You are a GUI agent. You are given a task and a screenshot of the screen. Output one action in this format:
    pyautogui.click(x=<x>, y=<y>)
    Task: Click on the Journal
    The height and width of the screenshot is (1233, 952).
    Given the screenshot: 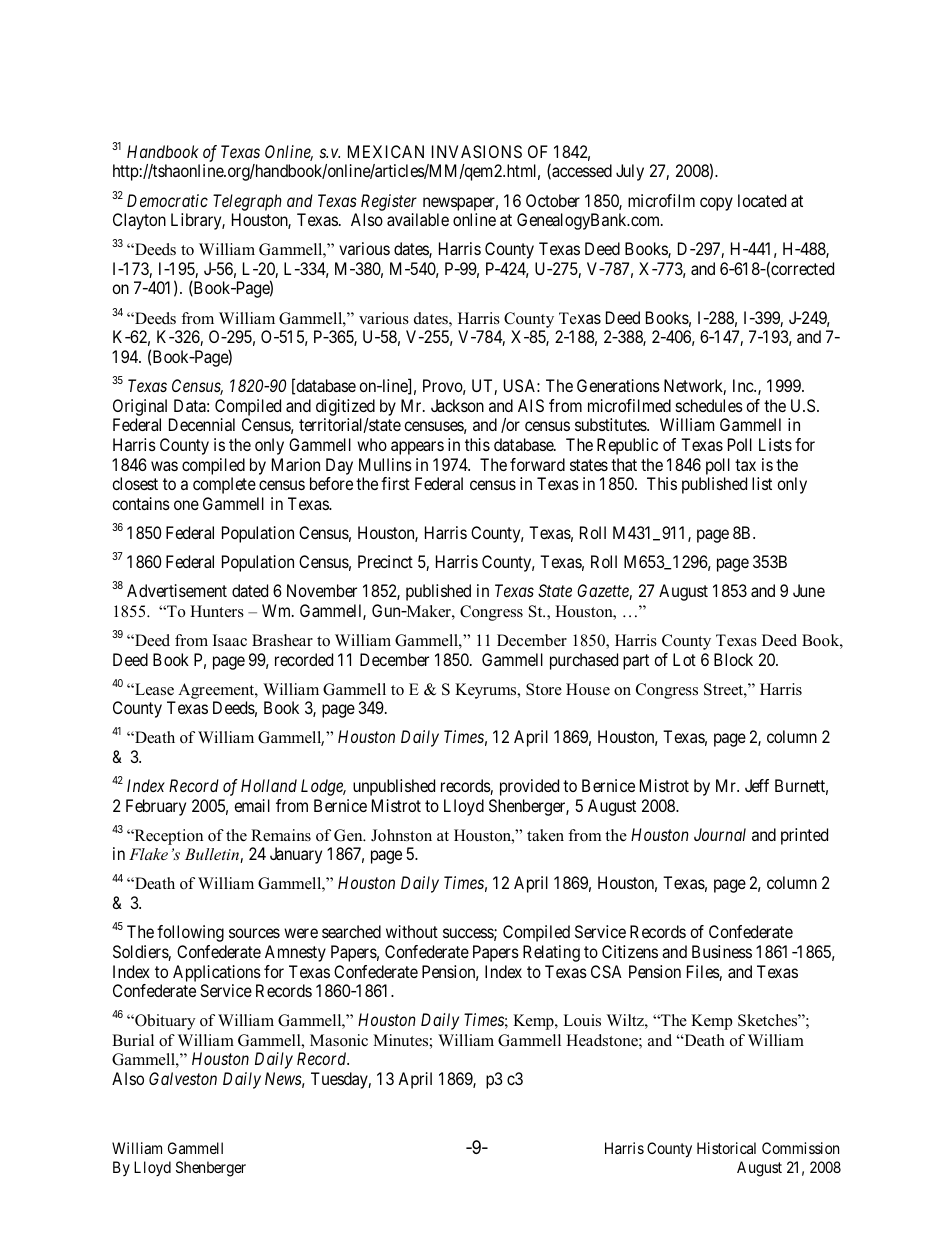 What is the action you would take?
    pyautogui.click(x=720, y=834)
